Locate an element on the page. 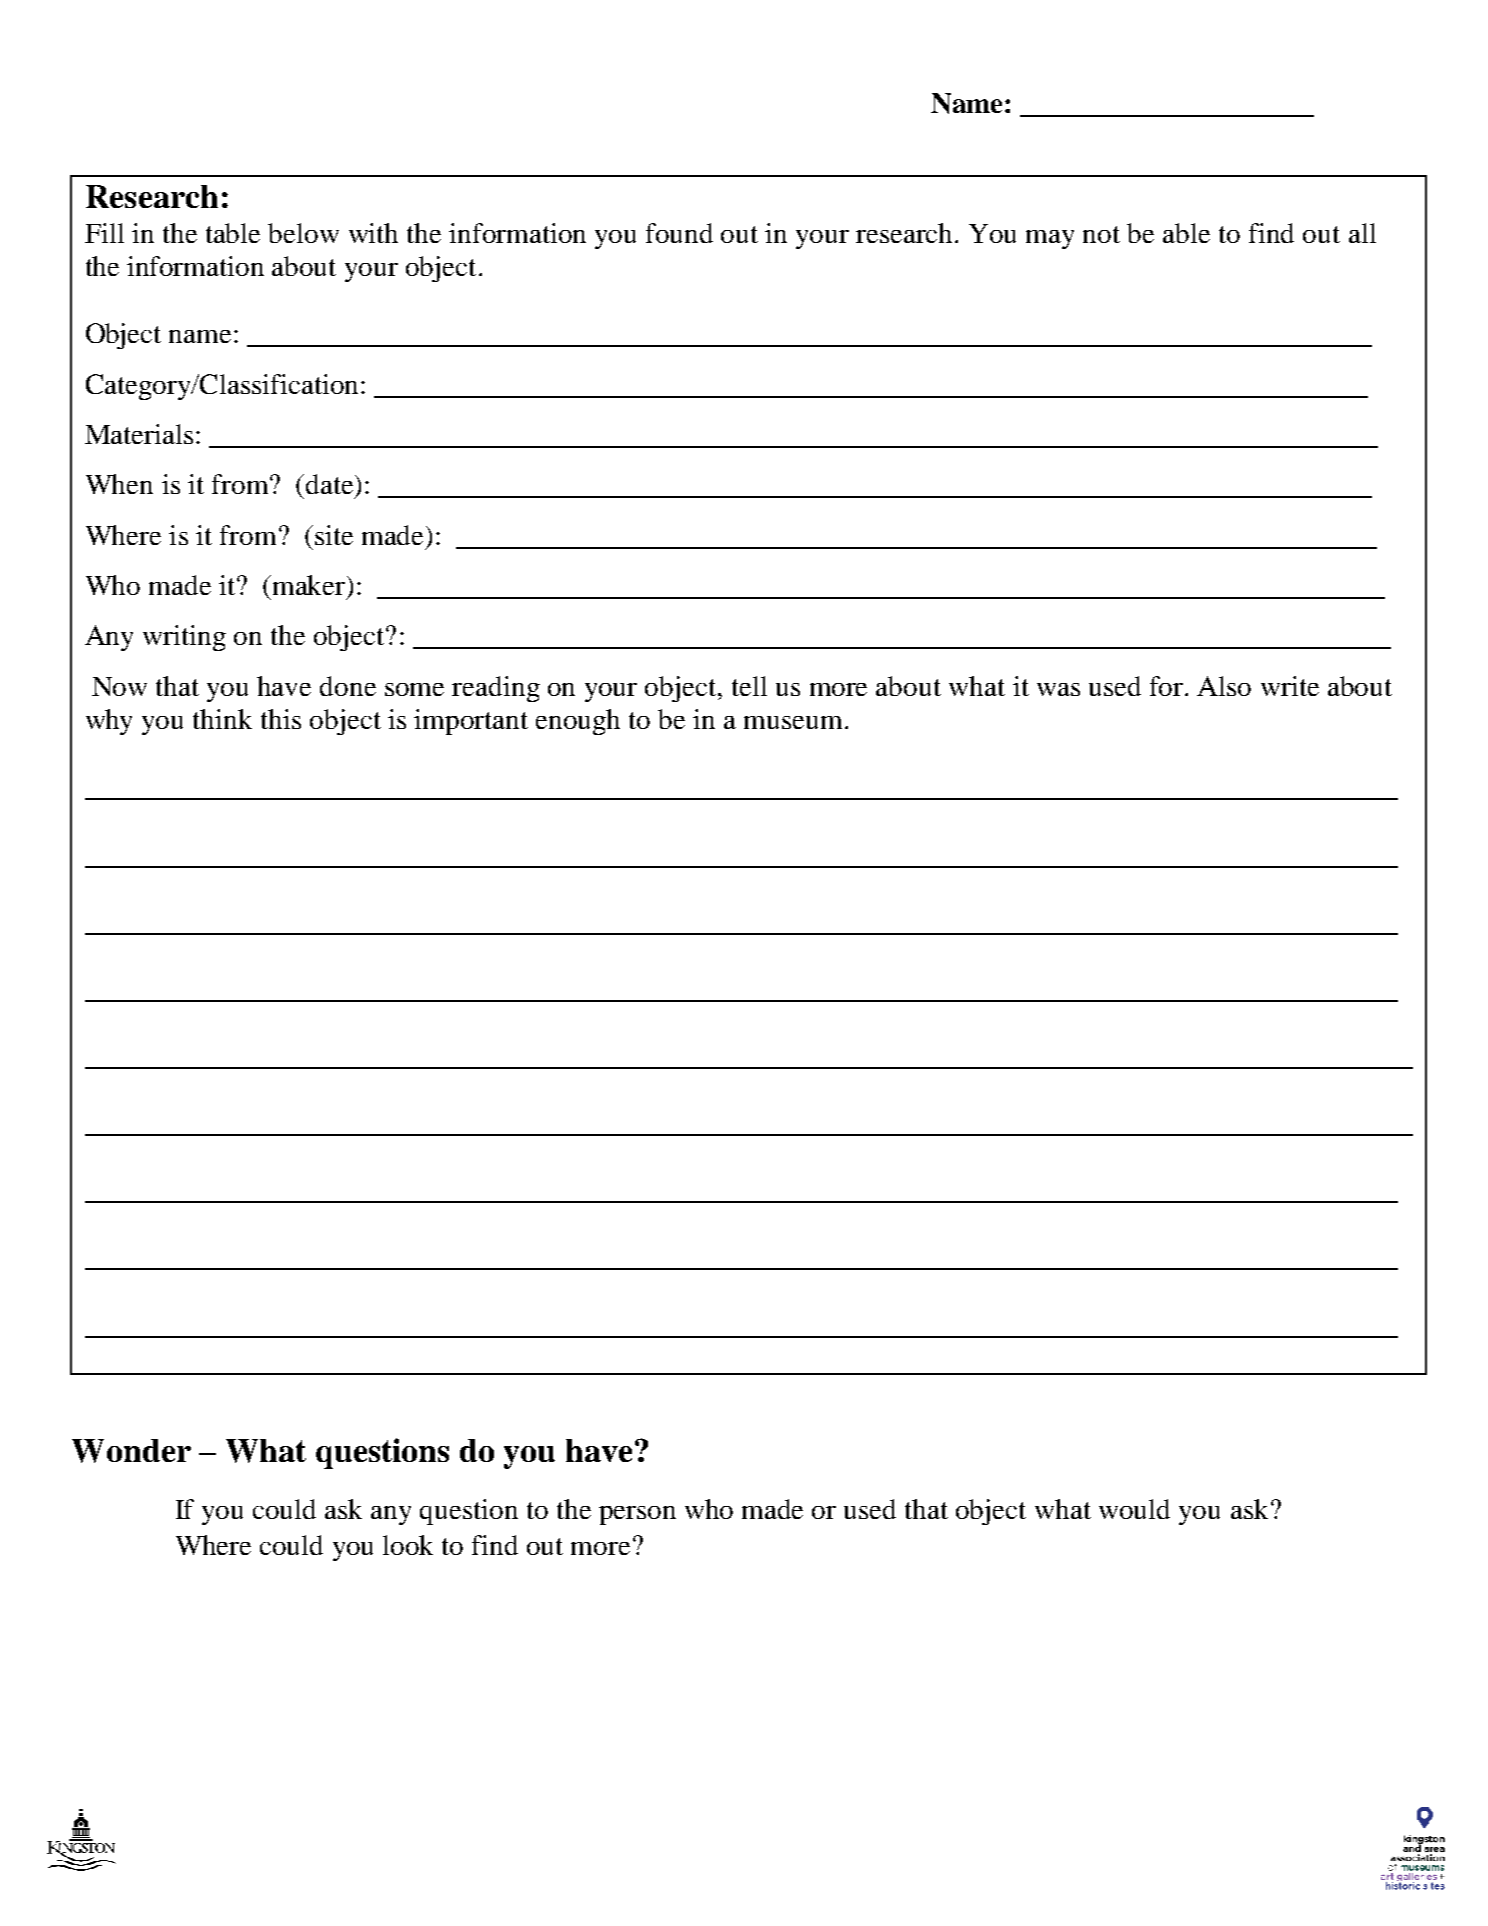 This image has height=1926, width=1488. tell is located at coordinates (749, 686).
